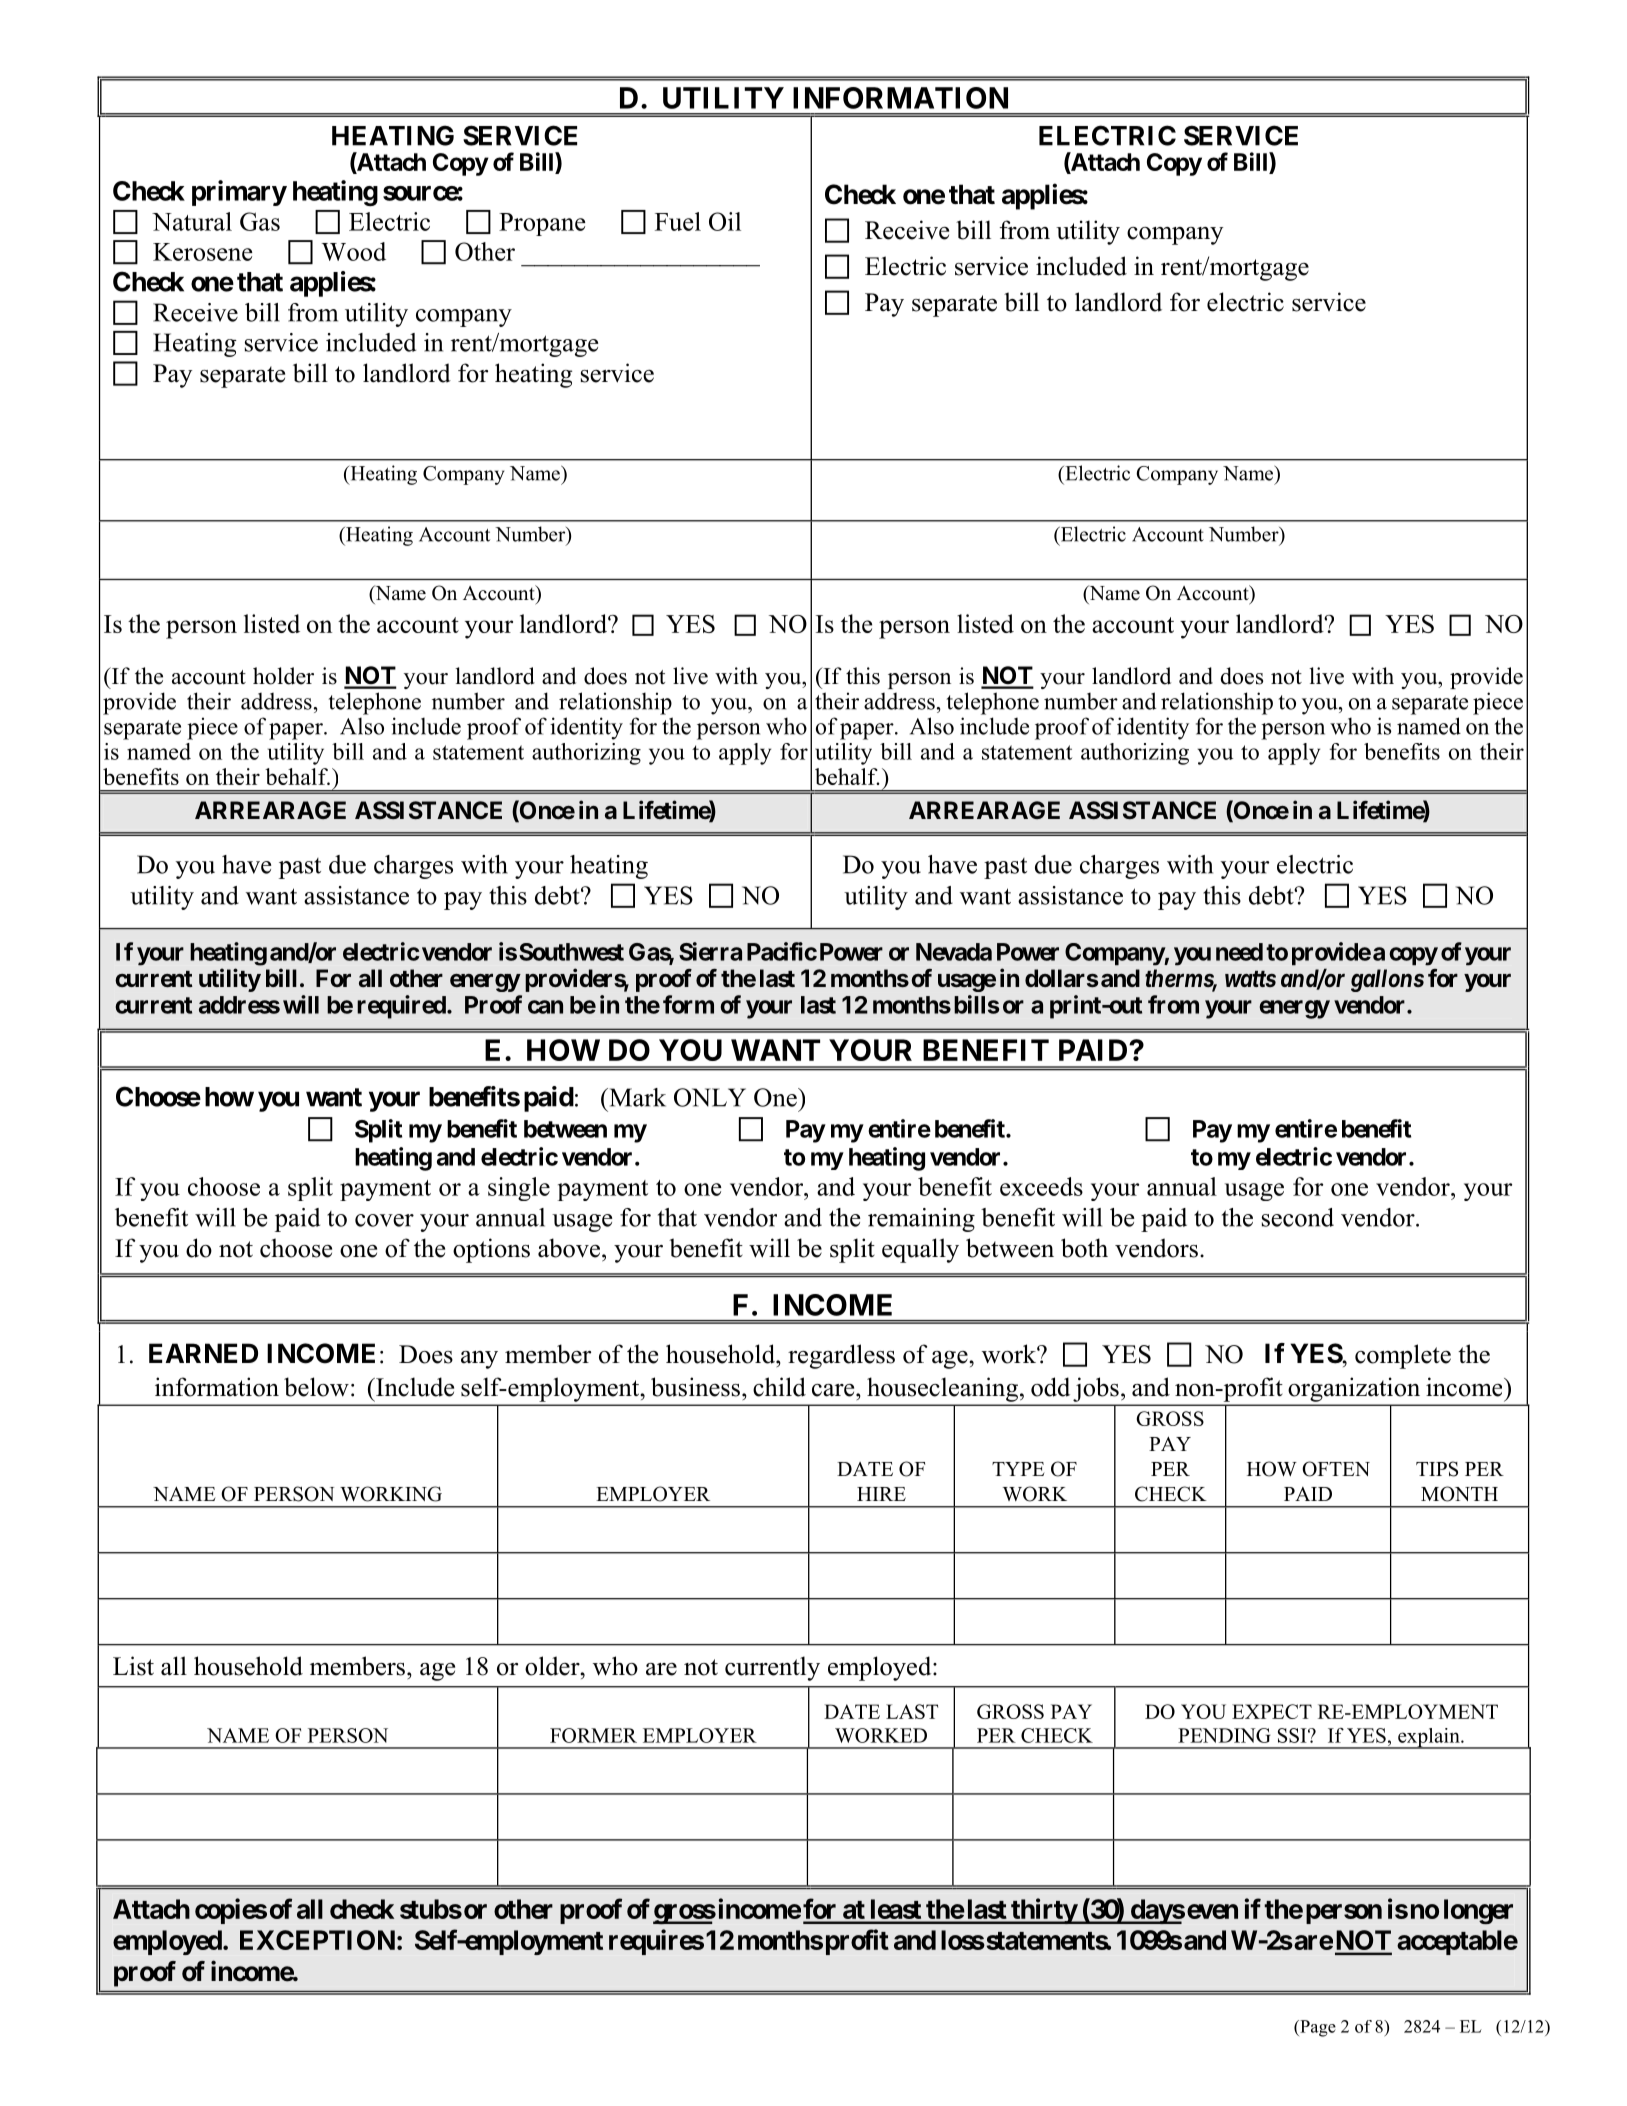  Describe the element at coordinates (678, 221) in the screenshot. I see `Fuel` at that location.
